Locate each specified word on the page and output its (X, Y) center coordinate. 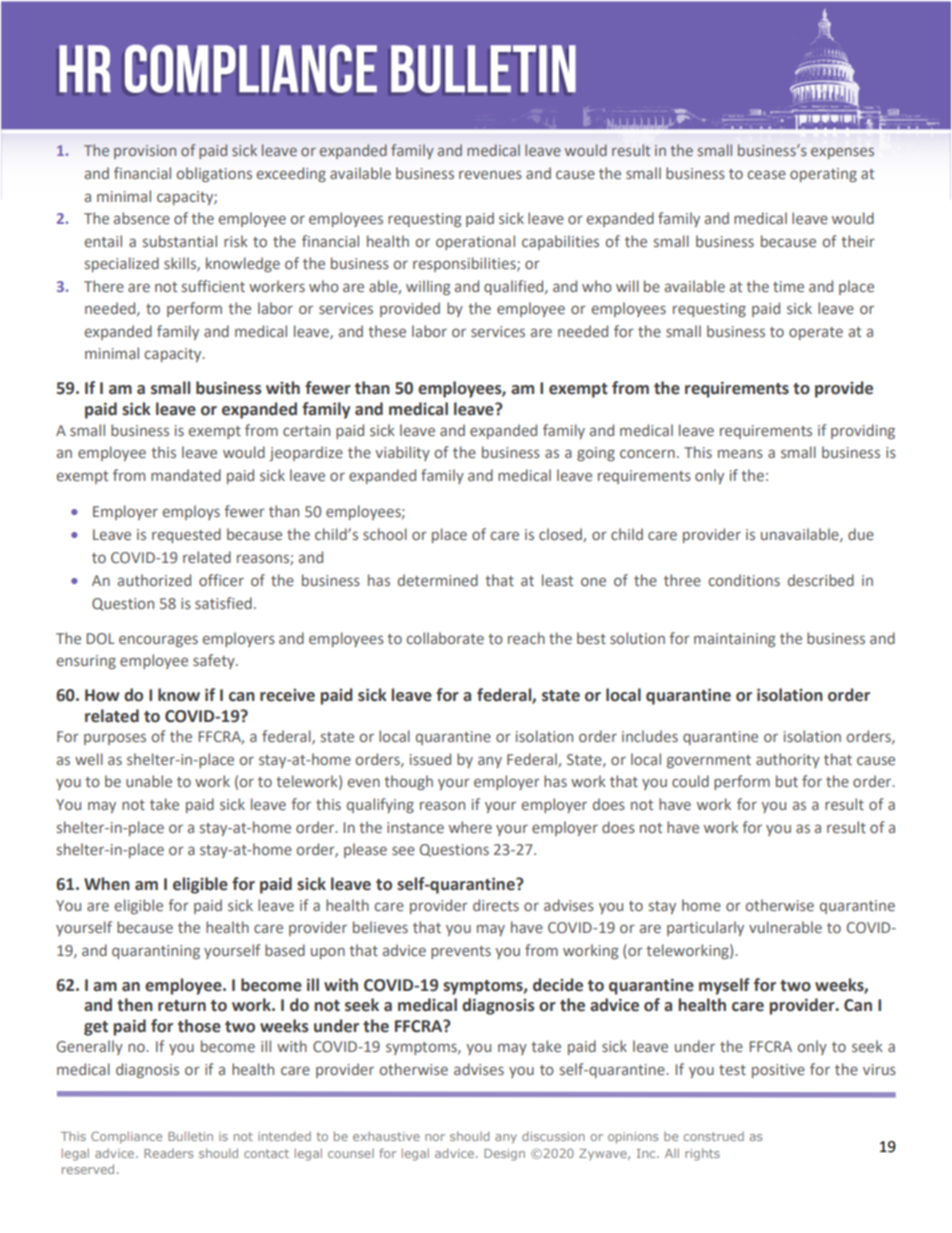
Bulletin (190, 1136)
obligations (214, 174)
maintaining (735, 640)
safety (215, 661)
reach (526, 638)
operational (475, 242)
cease (766, 174)
